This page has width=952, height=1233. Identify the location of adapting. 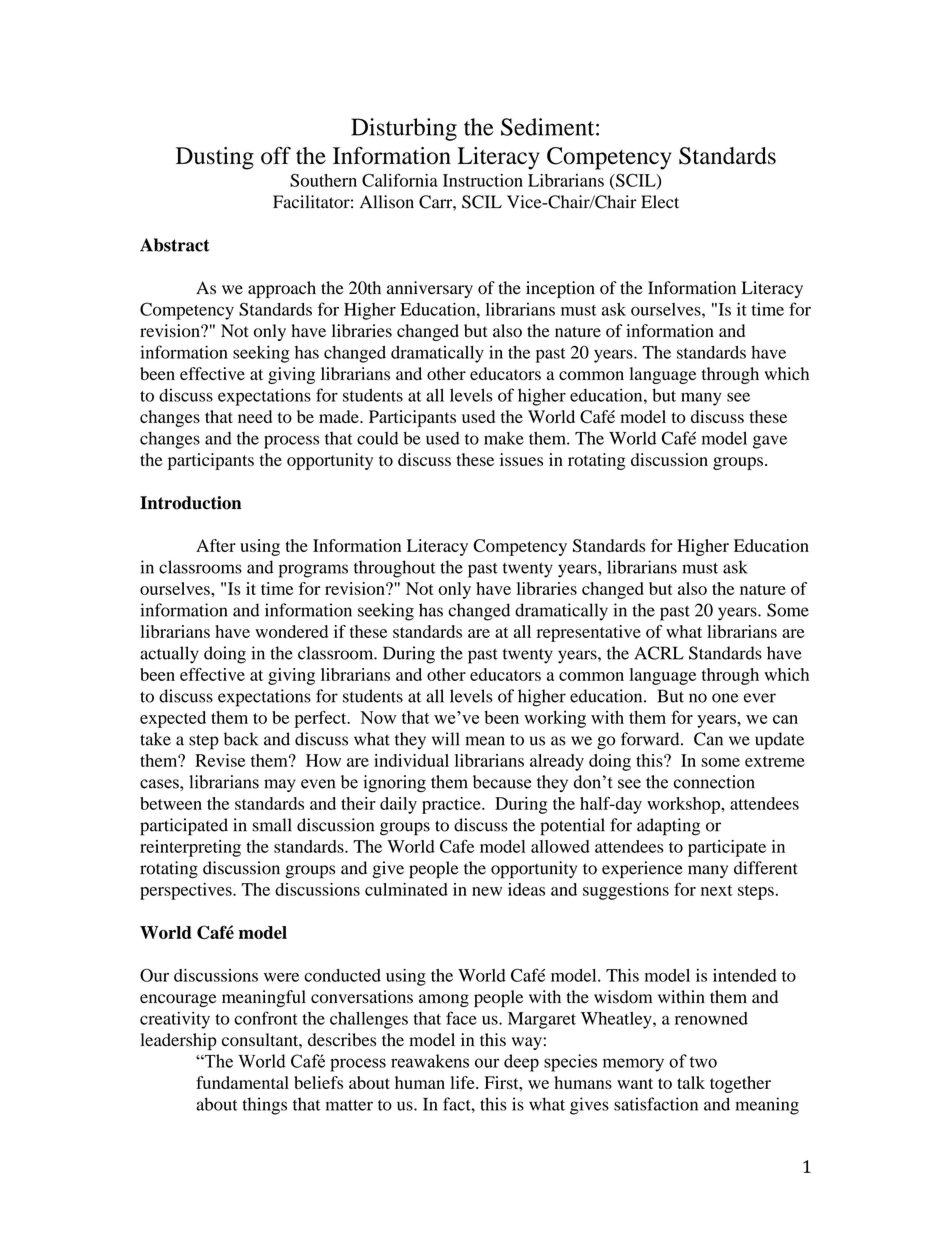
(668, 827).
